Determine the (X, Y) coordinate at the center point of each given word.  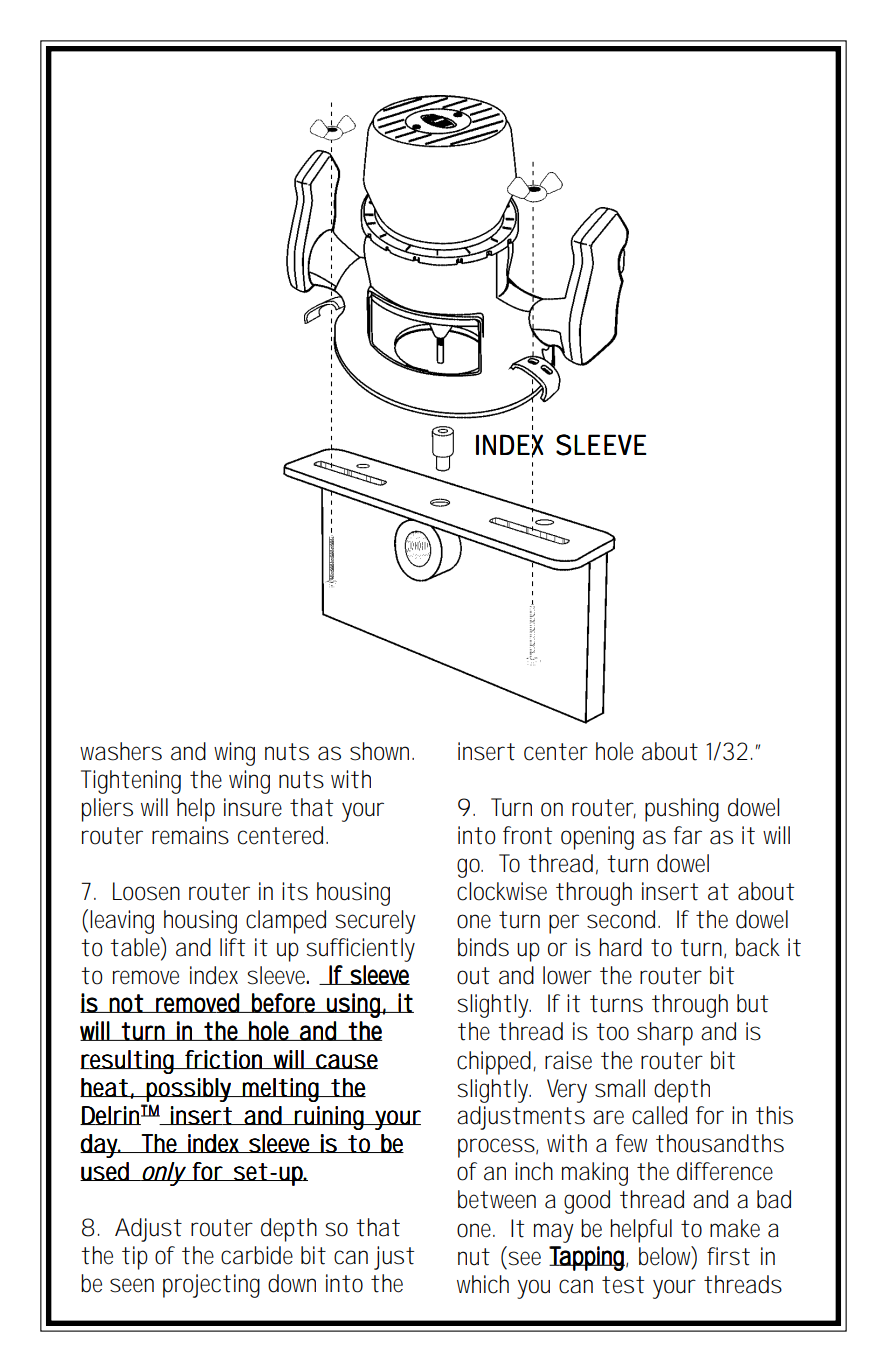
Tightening (131, 782)
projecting (211, 1286)
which (483, 1284)
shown (379, 751)
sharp (665, 1034)
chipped (494, 1063)
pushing (682, 810)
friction (224, 1059)
